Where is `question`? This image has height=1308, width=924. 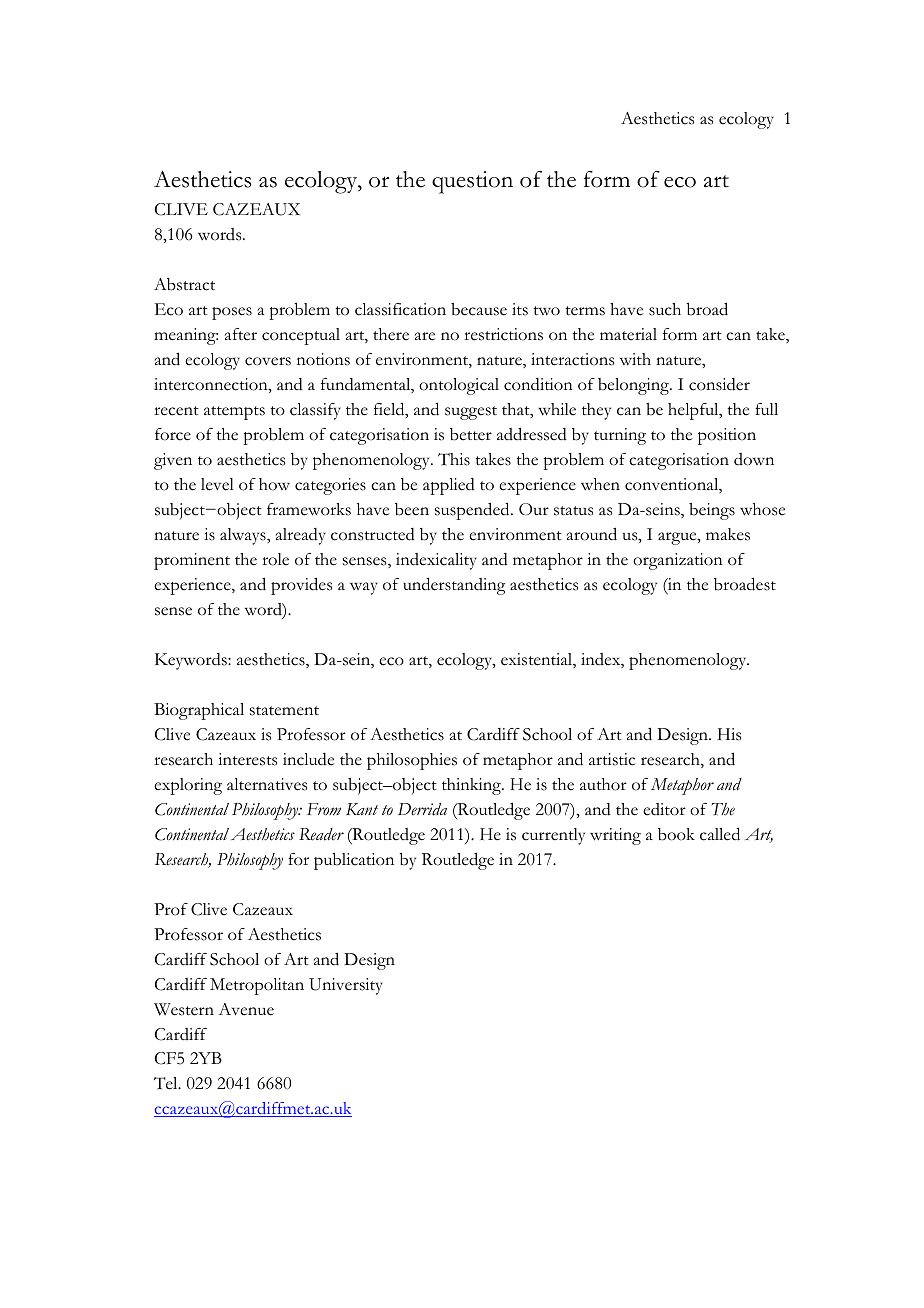 question is located at coordinates (472, 182).
